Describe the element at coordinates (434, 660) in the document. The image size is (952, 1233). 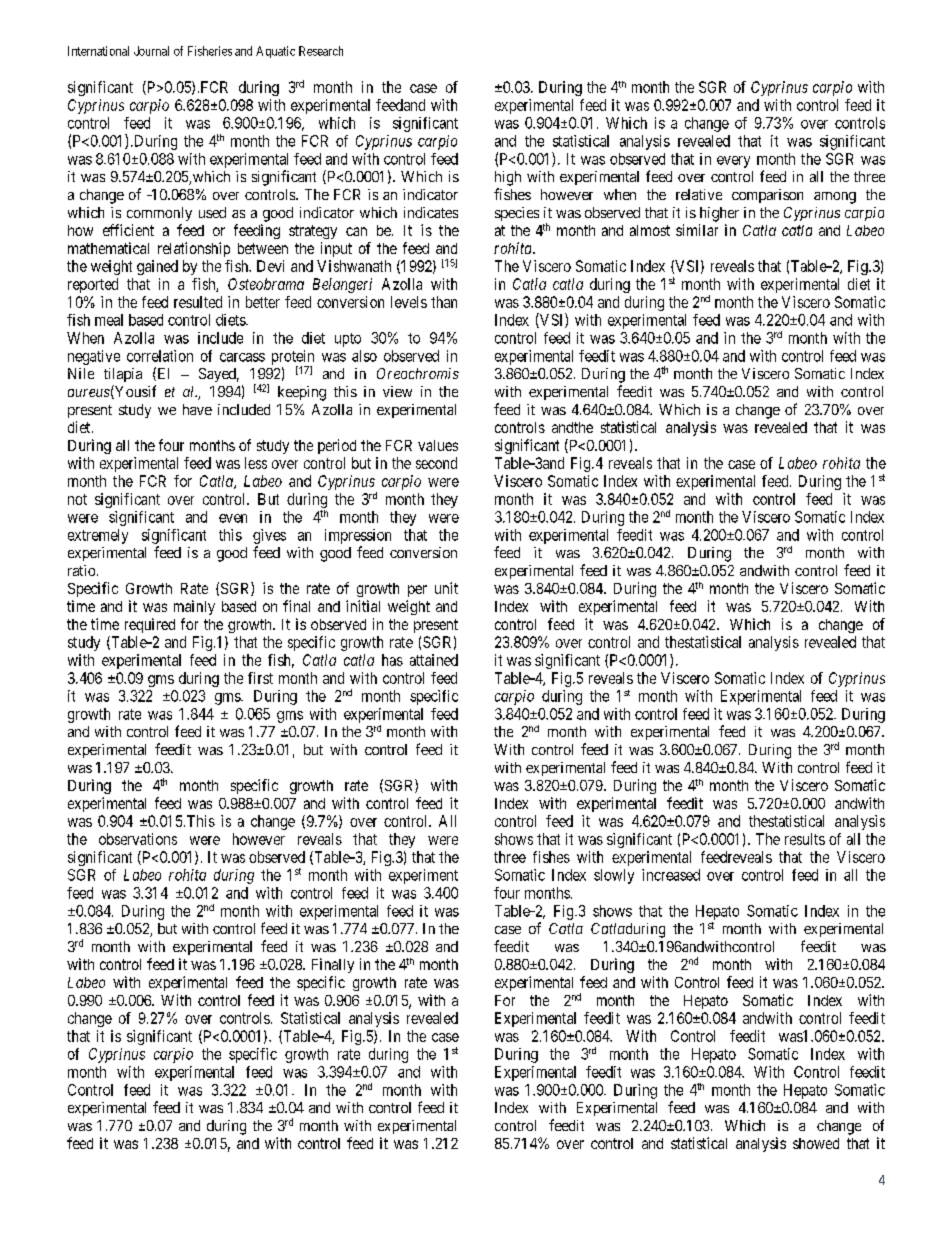
I see `attained` at that location.
